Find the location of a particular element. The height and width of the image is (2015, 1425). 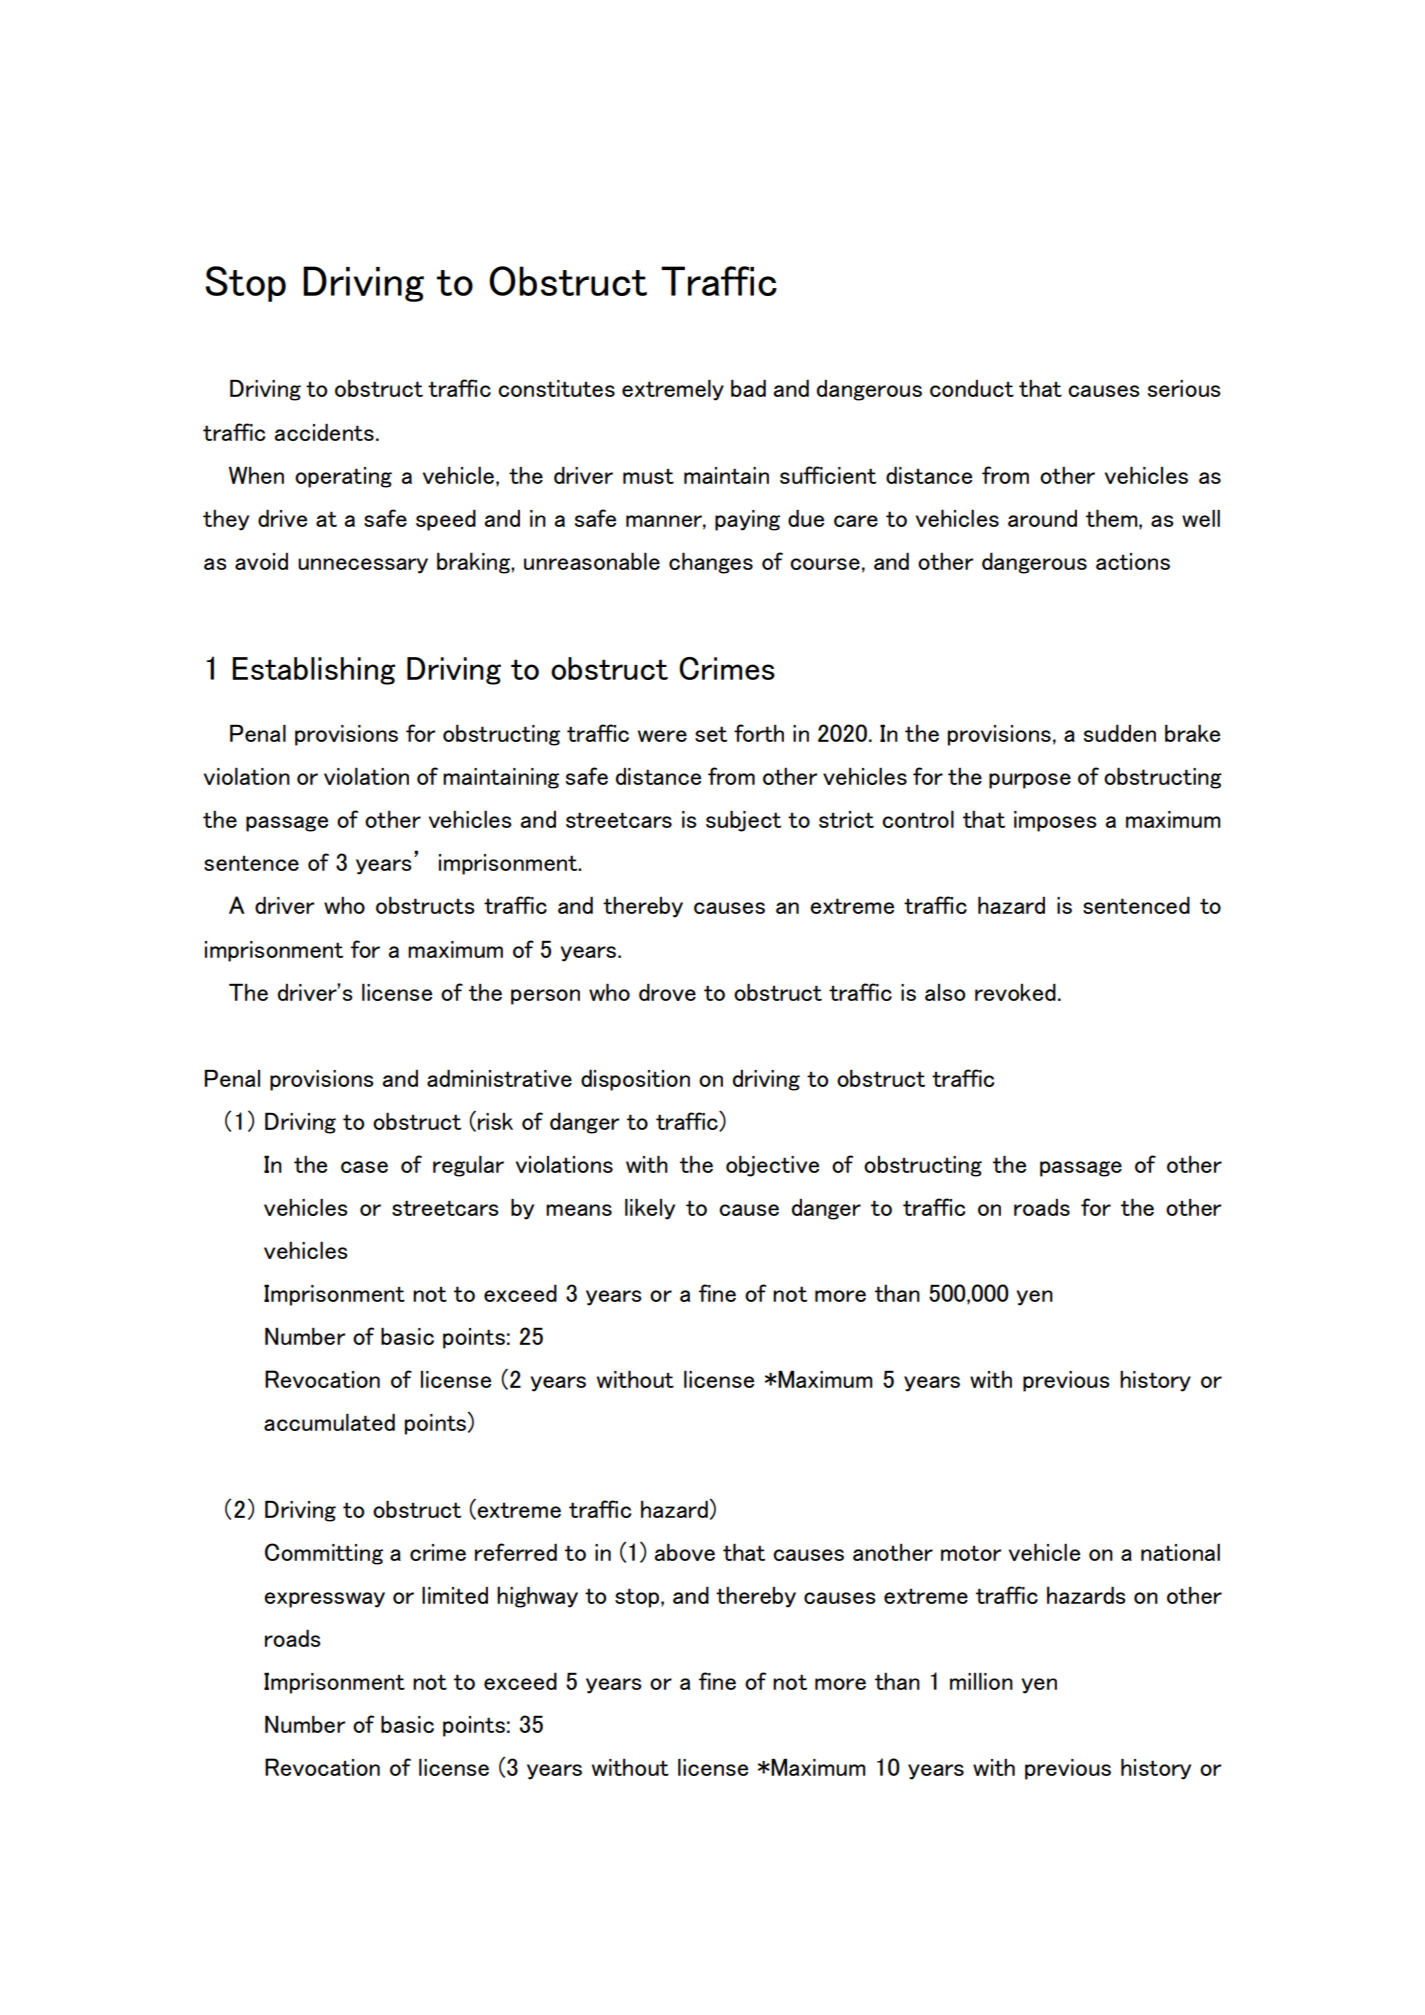

serious is located at coordinates (1184, 388).
